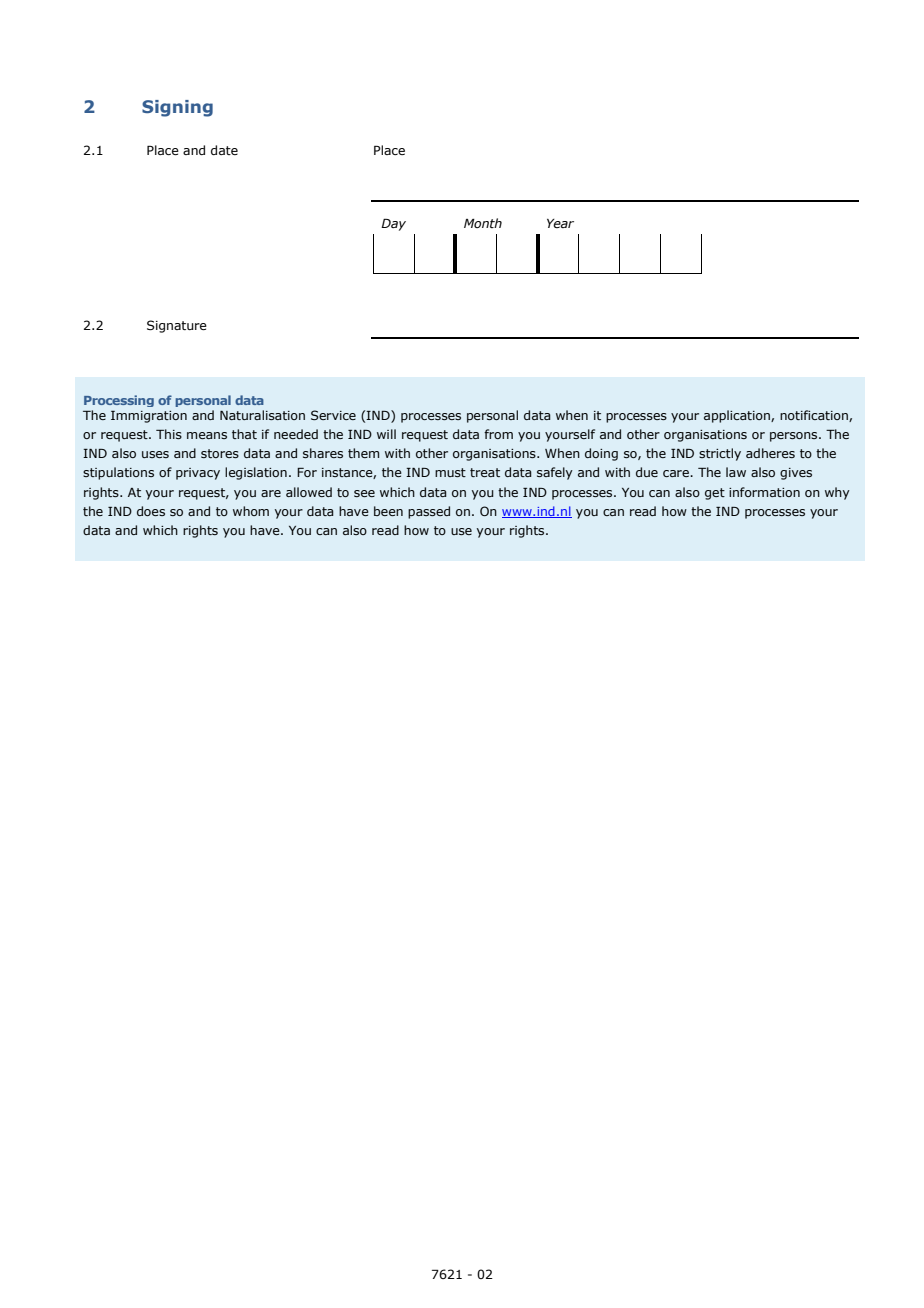 The width and height of the document is (924, 1308). I want to click on Month, so click(483, 223).
